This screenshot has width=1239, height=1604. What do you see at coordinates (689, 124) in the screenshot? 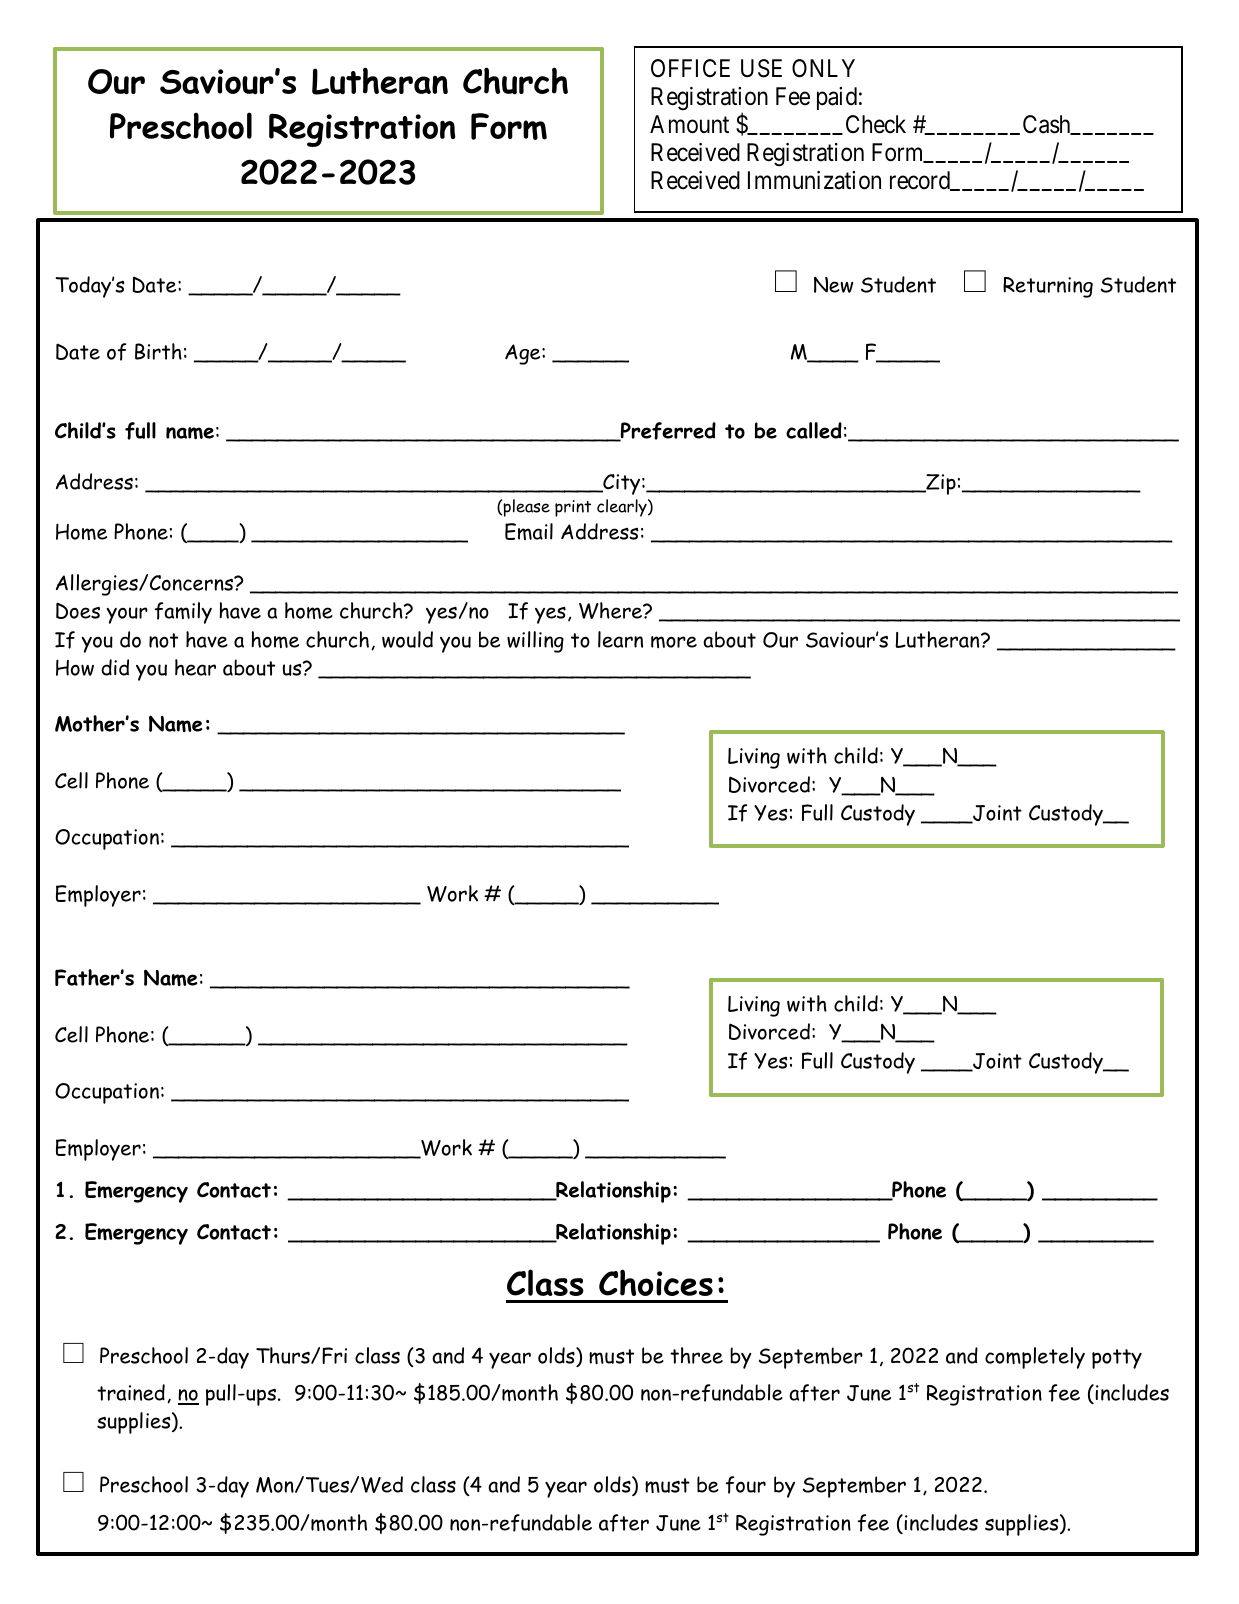
I see `Amount` at bounding box center [689, 124].
